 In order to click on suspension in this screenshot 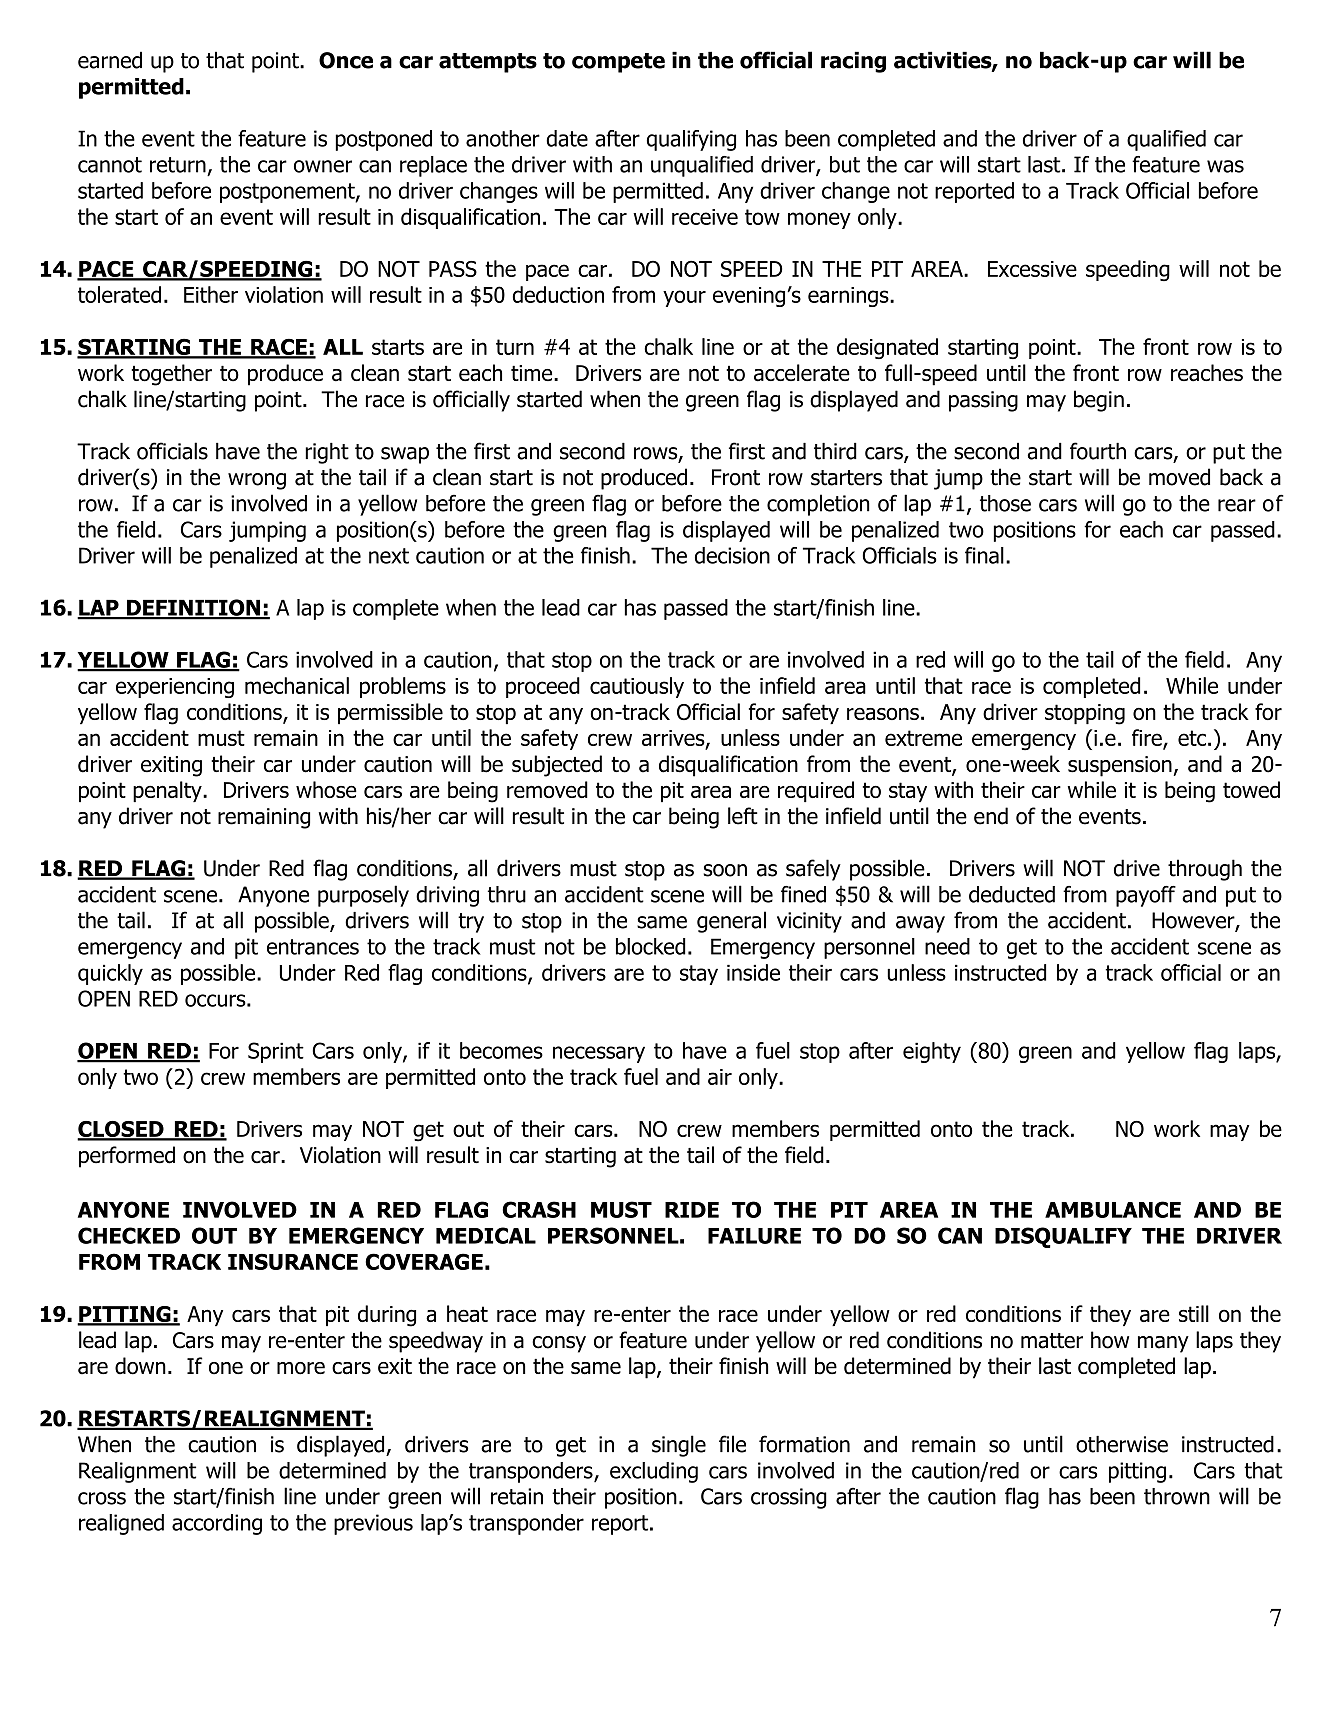, I will do `click(1121, 766)`.
